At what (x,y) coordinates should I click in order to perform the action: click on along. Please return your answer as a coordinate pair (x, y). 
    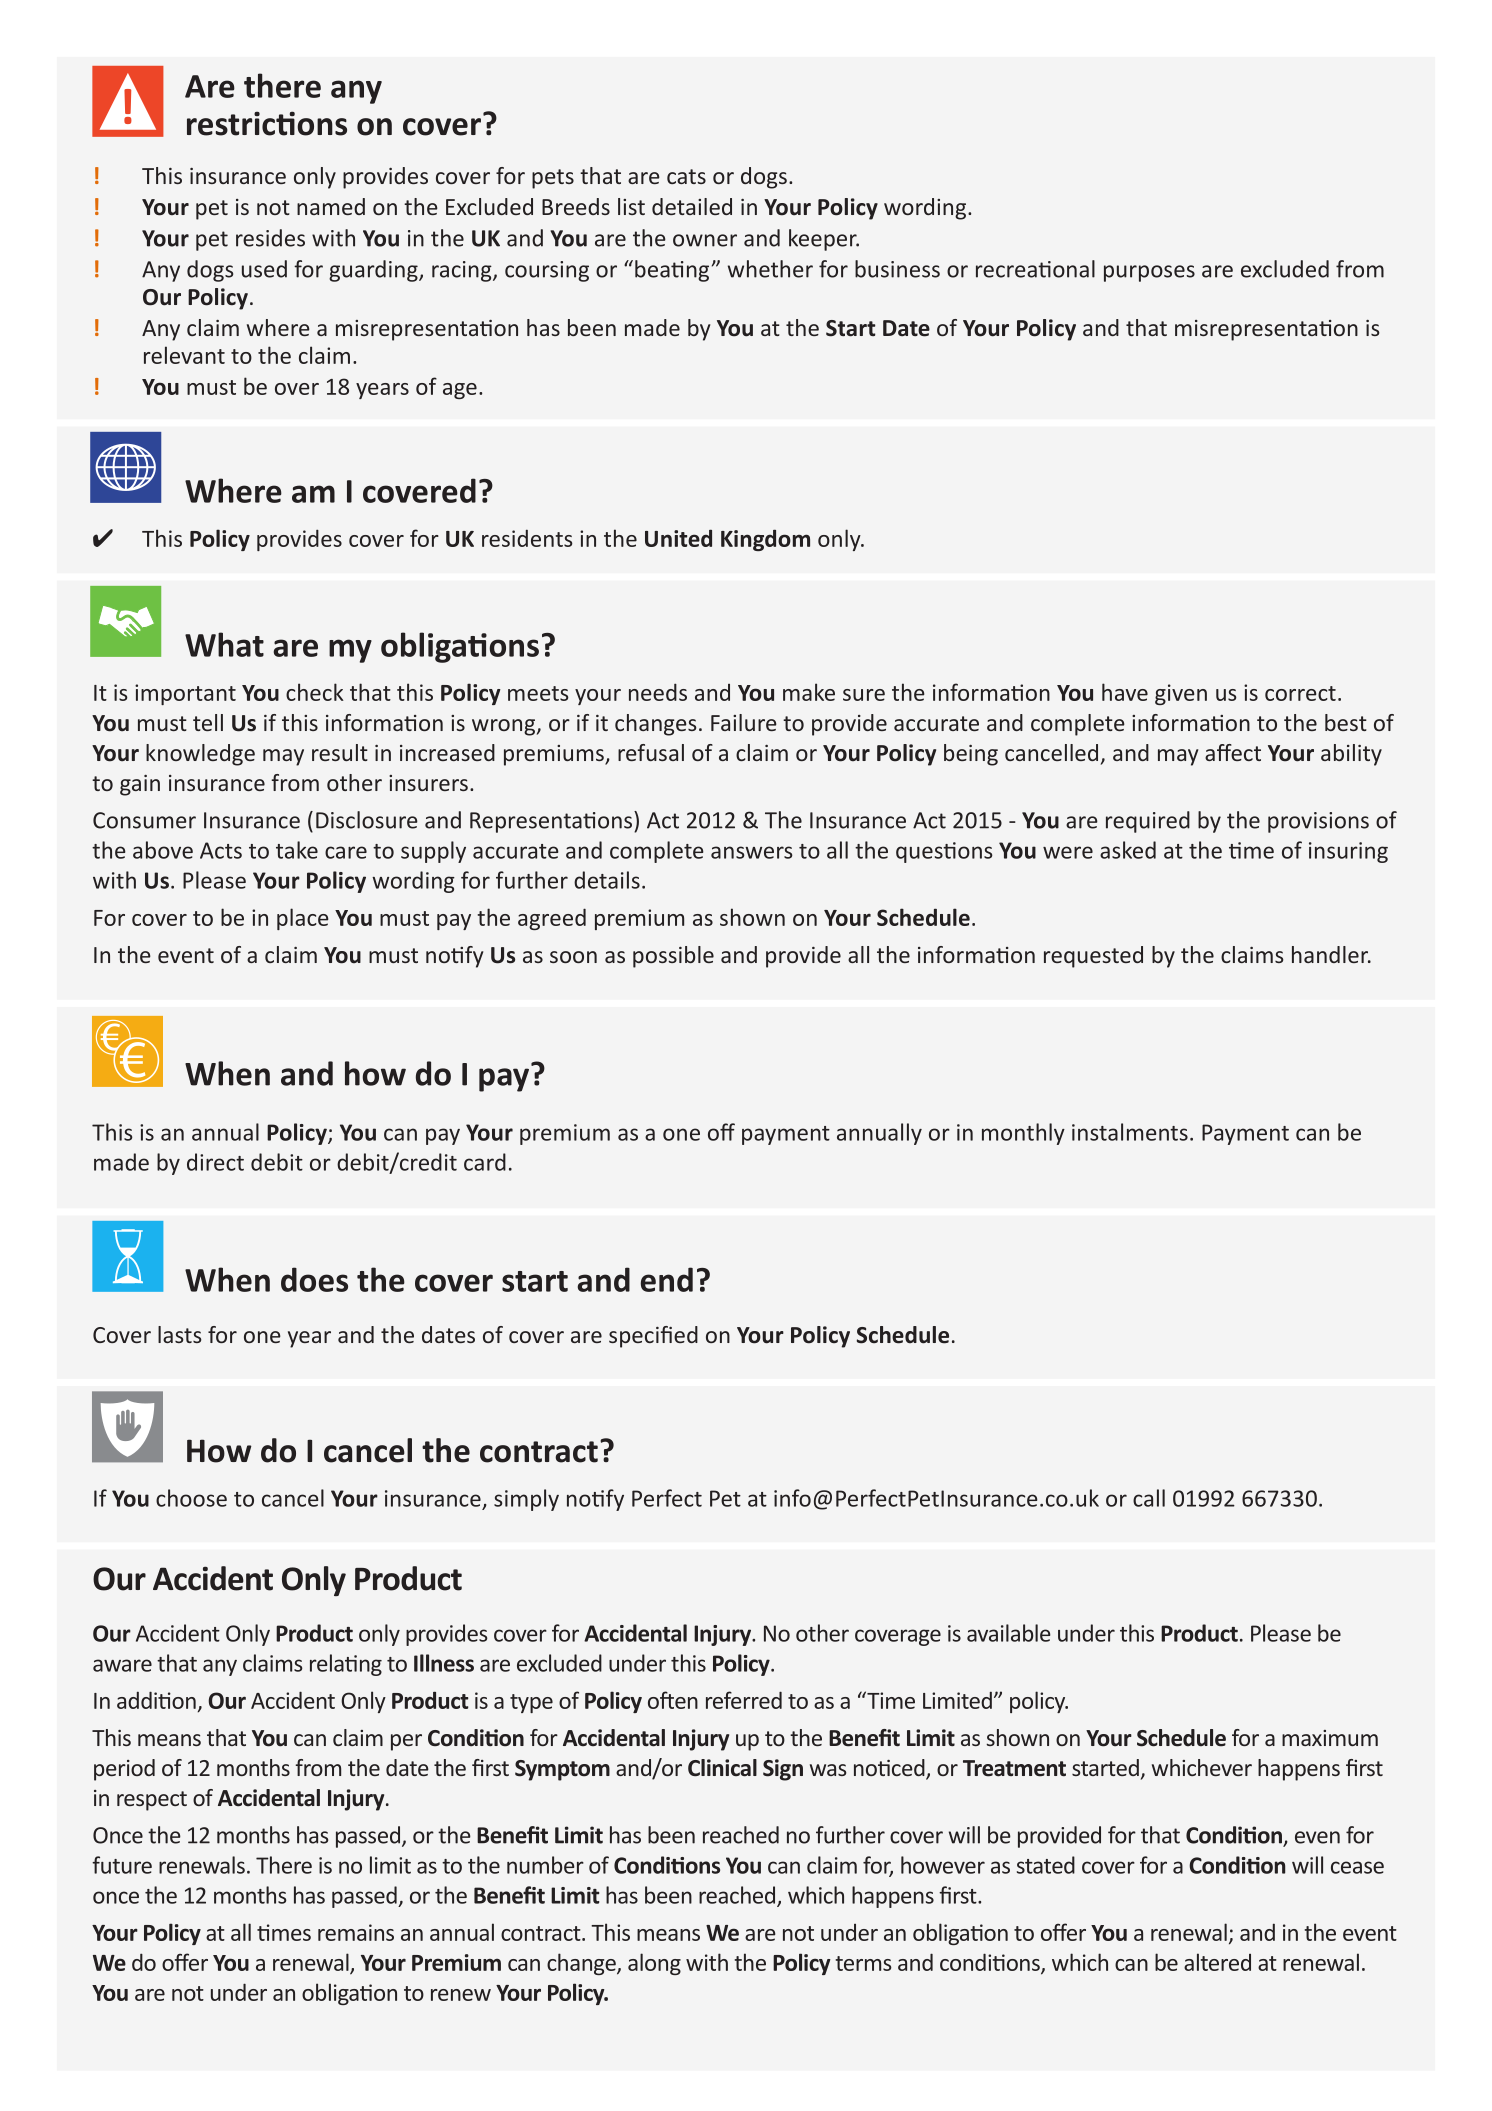
    Looking at the image, I should click on (654, 1964).
